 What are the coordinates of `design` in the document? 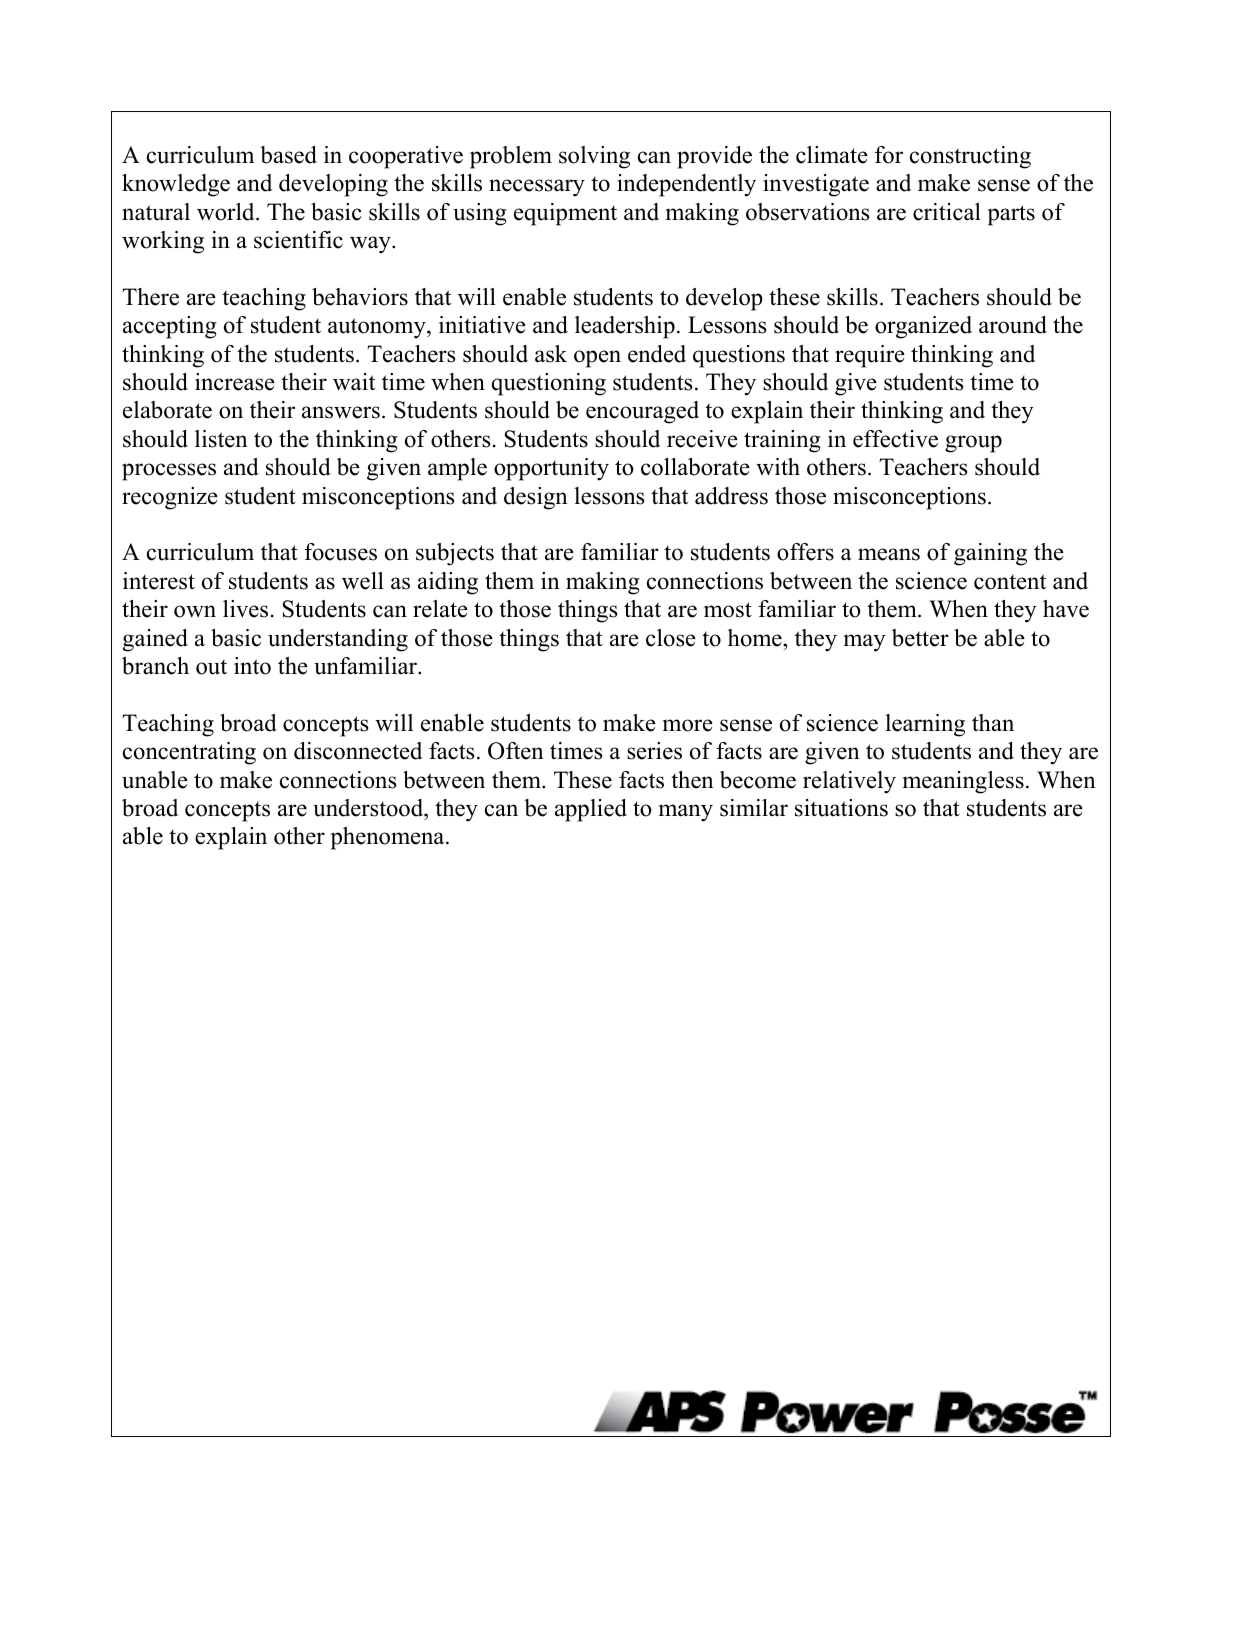 It's located at (536, 498).
